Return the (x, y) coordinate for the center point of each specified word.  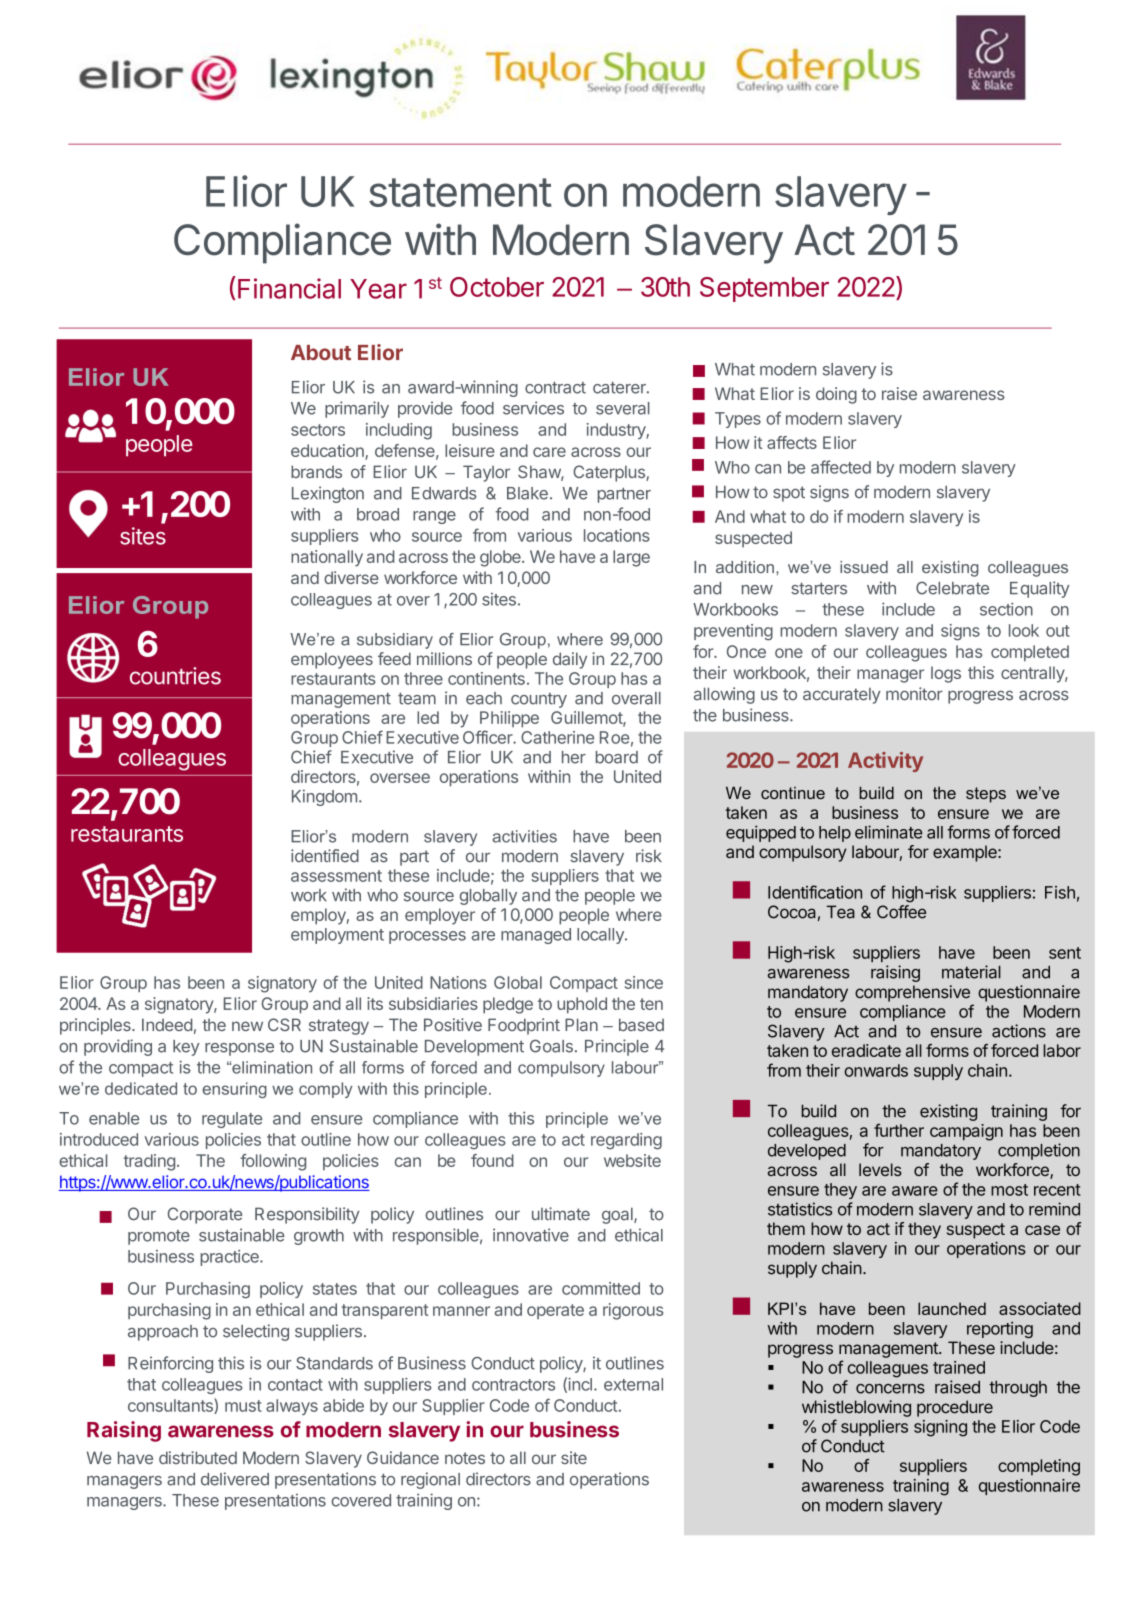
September (764, 289)
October (497, 287)
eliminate (889, 832)
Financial (289, 288)
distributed (198, 1457)
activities (525, 836)
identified (325, 856)
